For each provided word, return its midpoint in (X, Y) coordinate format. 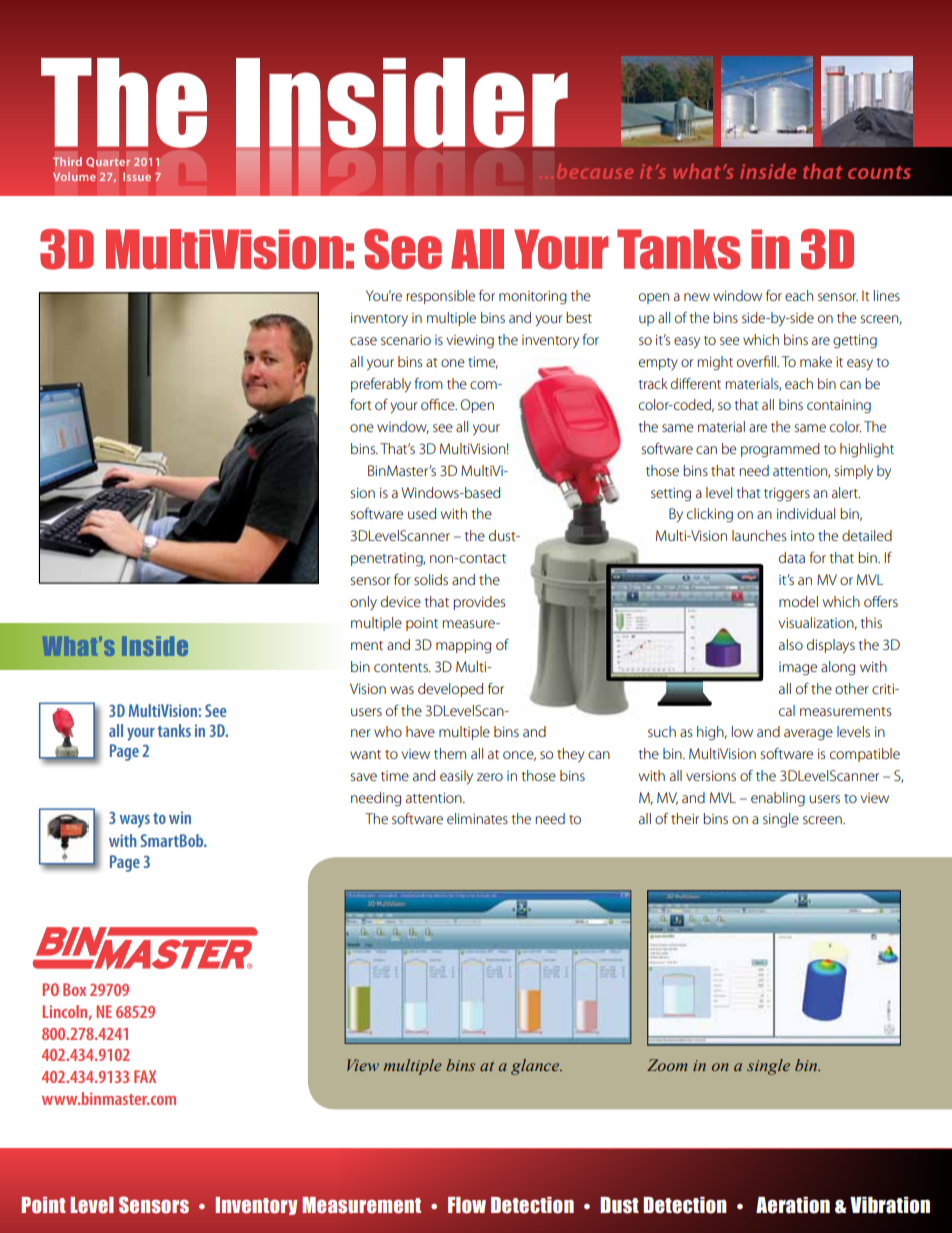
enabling (778, 799)
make (816, 361)
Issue (137, 177)
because (595, 171)
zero (490, 777)
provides (479, 603)
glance (536, 1067)
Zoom (667, 1065)
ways (135, 821)
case (363, 341)
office (439, 404)
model (798, 601)
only (363, 603)
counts (879, 172)
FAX (145, 1076)
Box (74, 989)
